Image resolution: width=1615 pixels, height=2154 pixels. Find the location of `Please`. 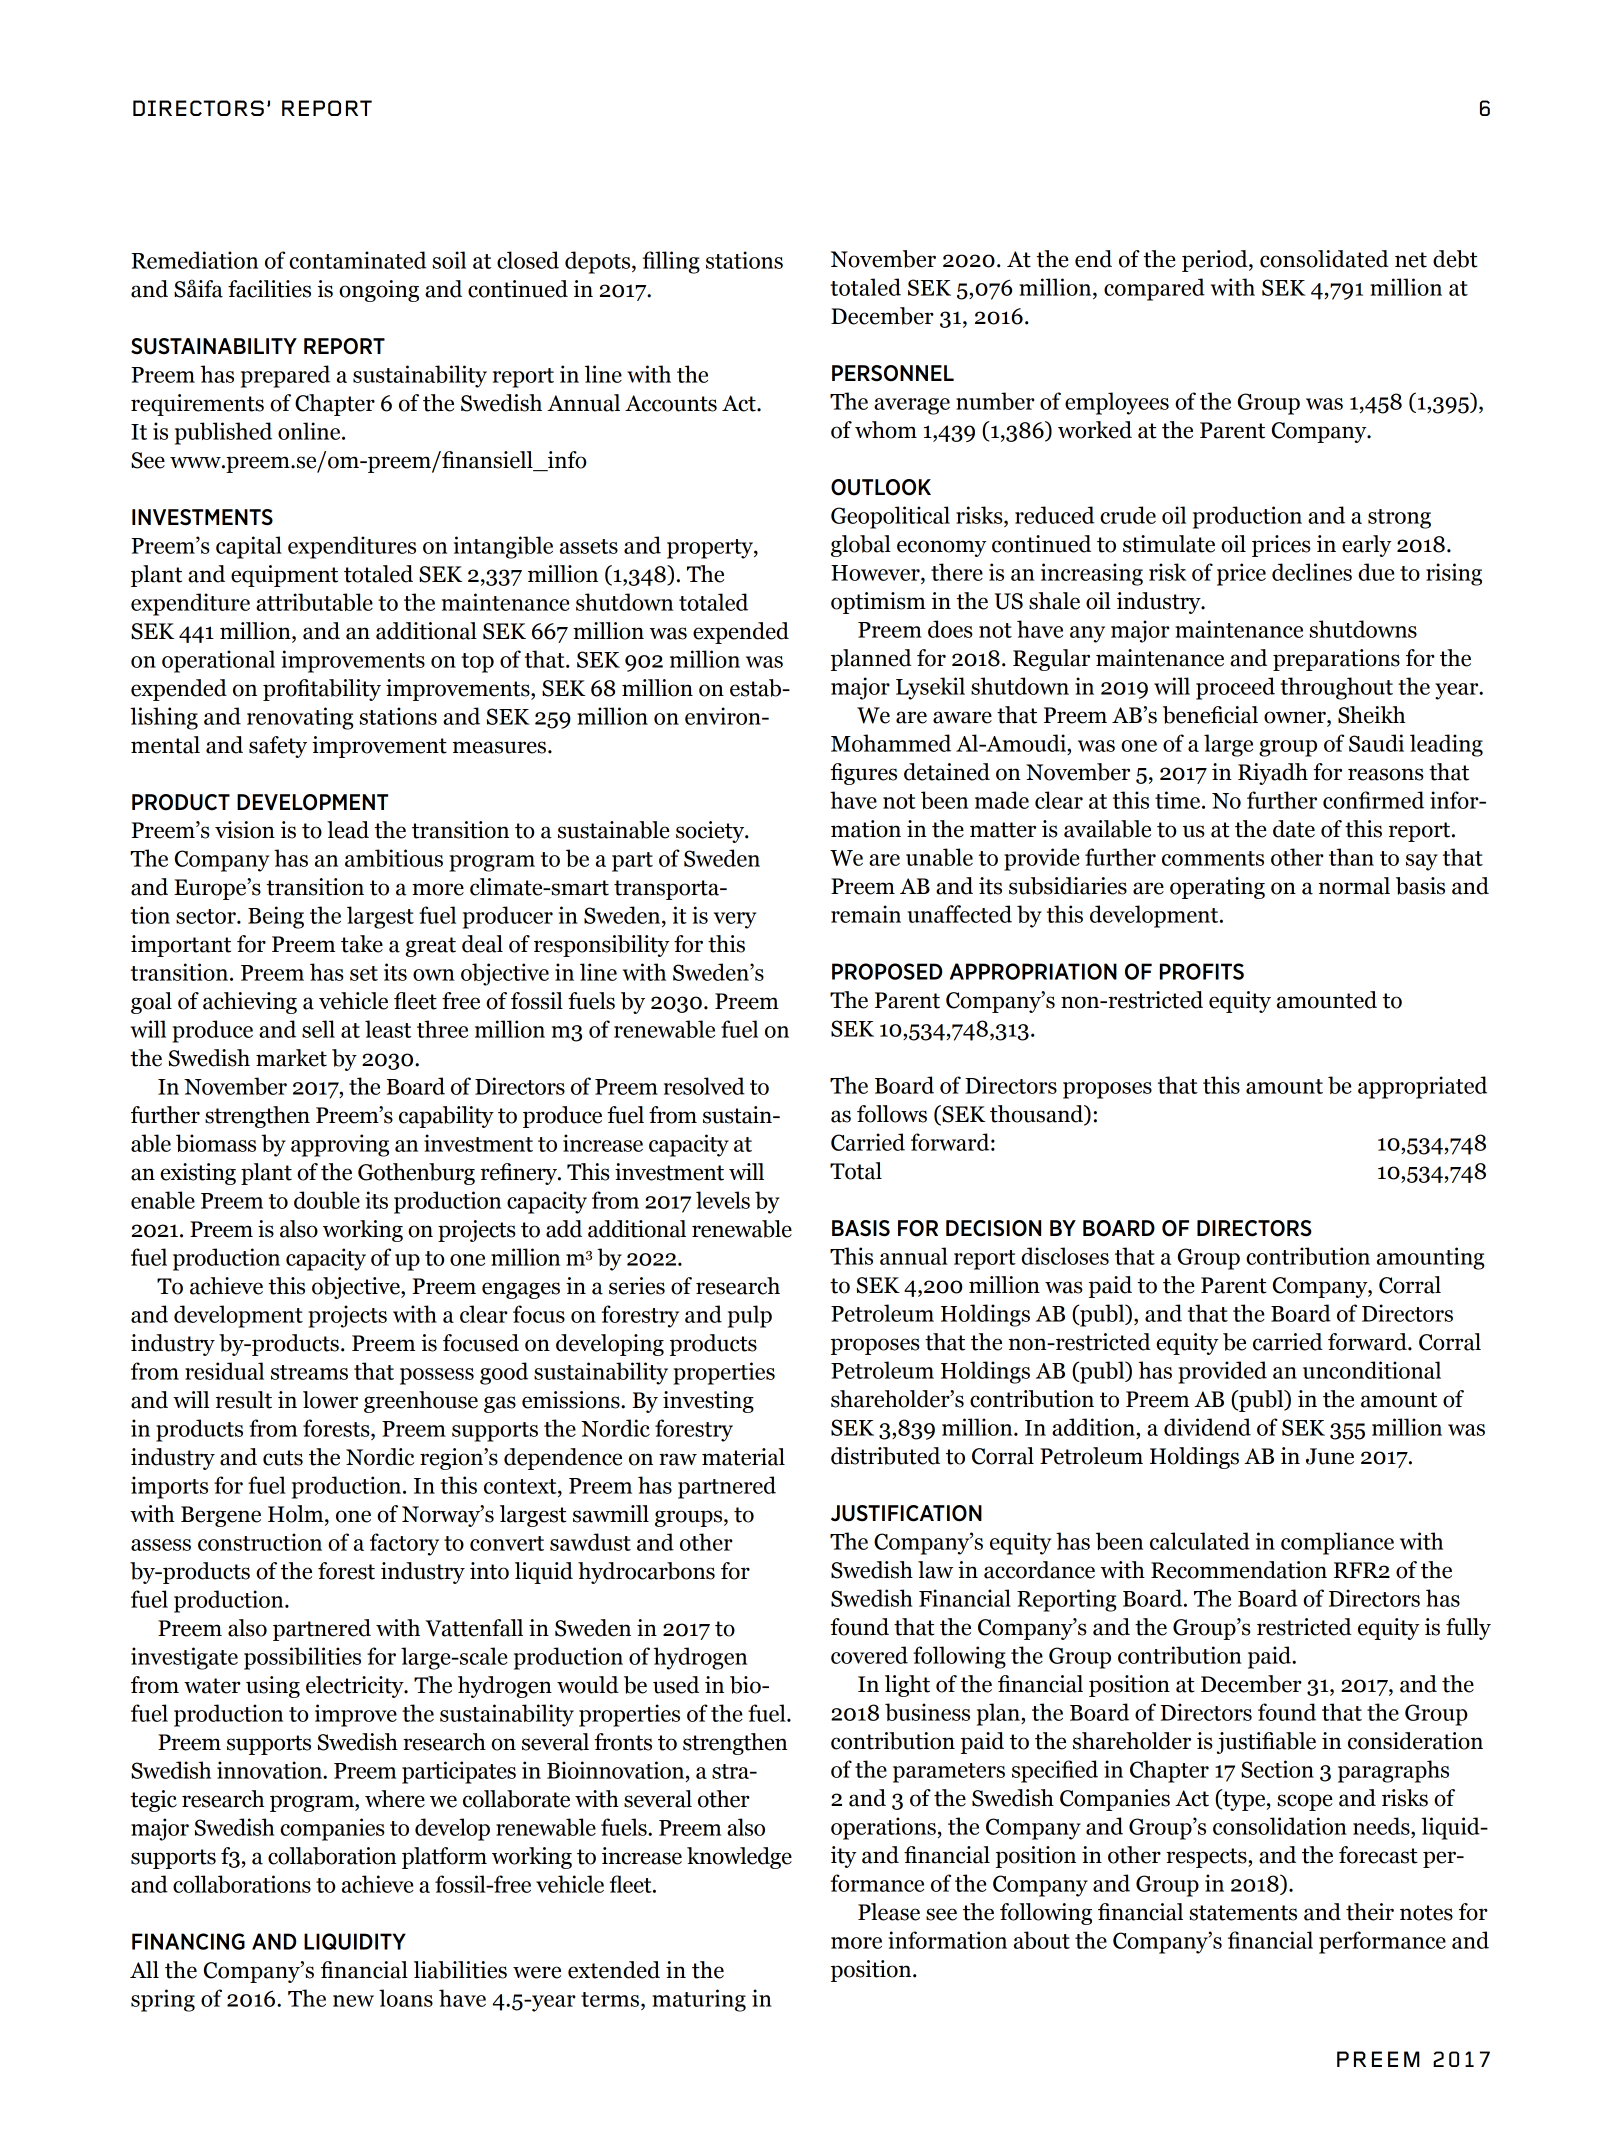

Please is located at coordinates (889, 1912).
